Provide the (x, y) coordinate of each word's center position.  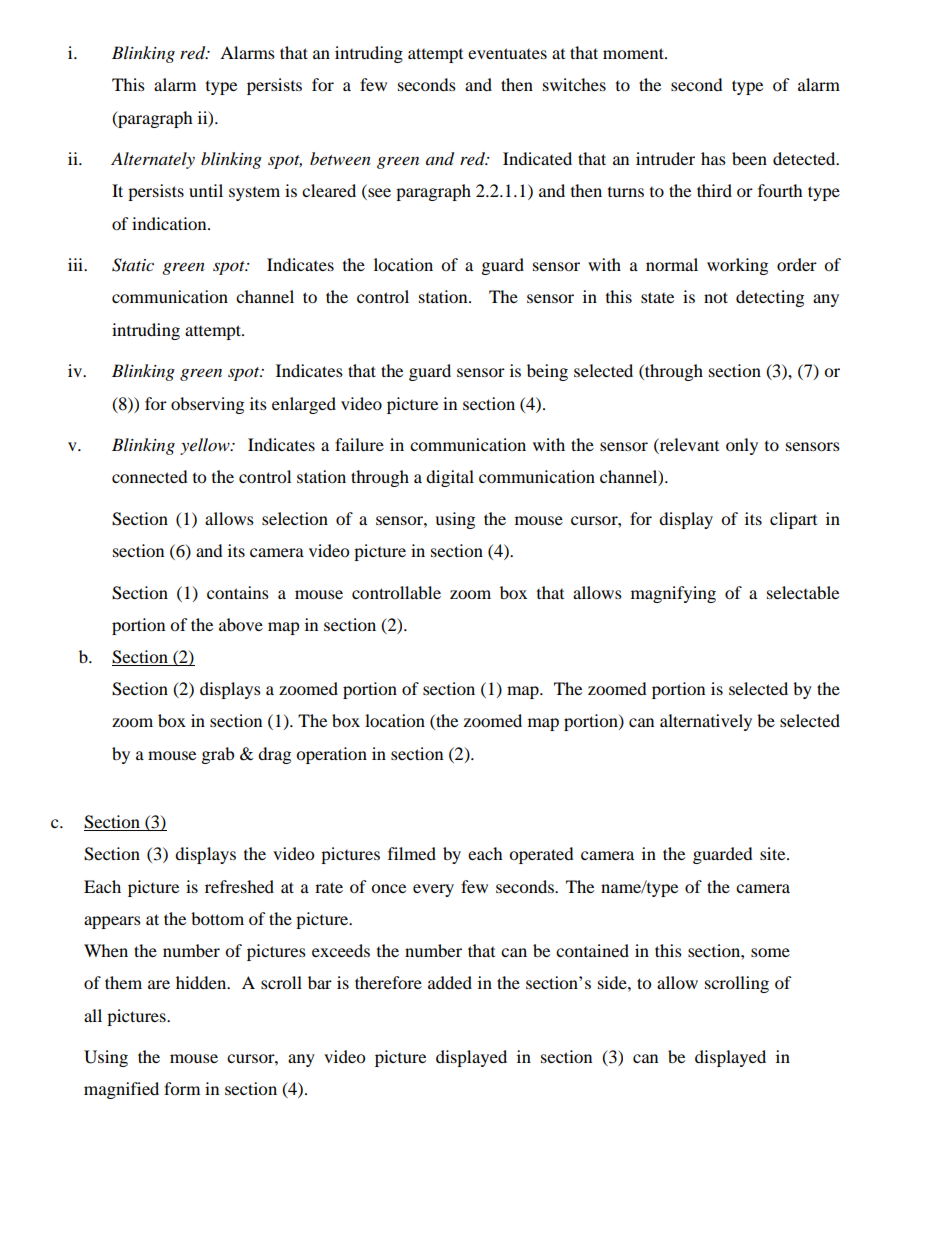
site (774, 853)
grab (218, 755)
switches (574, 84)
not (716, 297)
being (547, 372)
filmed (412, 853)
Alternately (153, 160)
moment (634, 53)
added (450, 982)
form (182, 1088)
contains (238, 592)
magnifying (673, 594)
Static (133, 265)
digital (450, 478)
